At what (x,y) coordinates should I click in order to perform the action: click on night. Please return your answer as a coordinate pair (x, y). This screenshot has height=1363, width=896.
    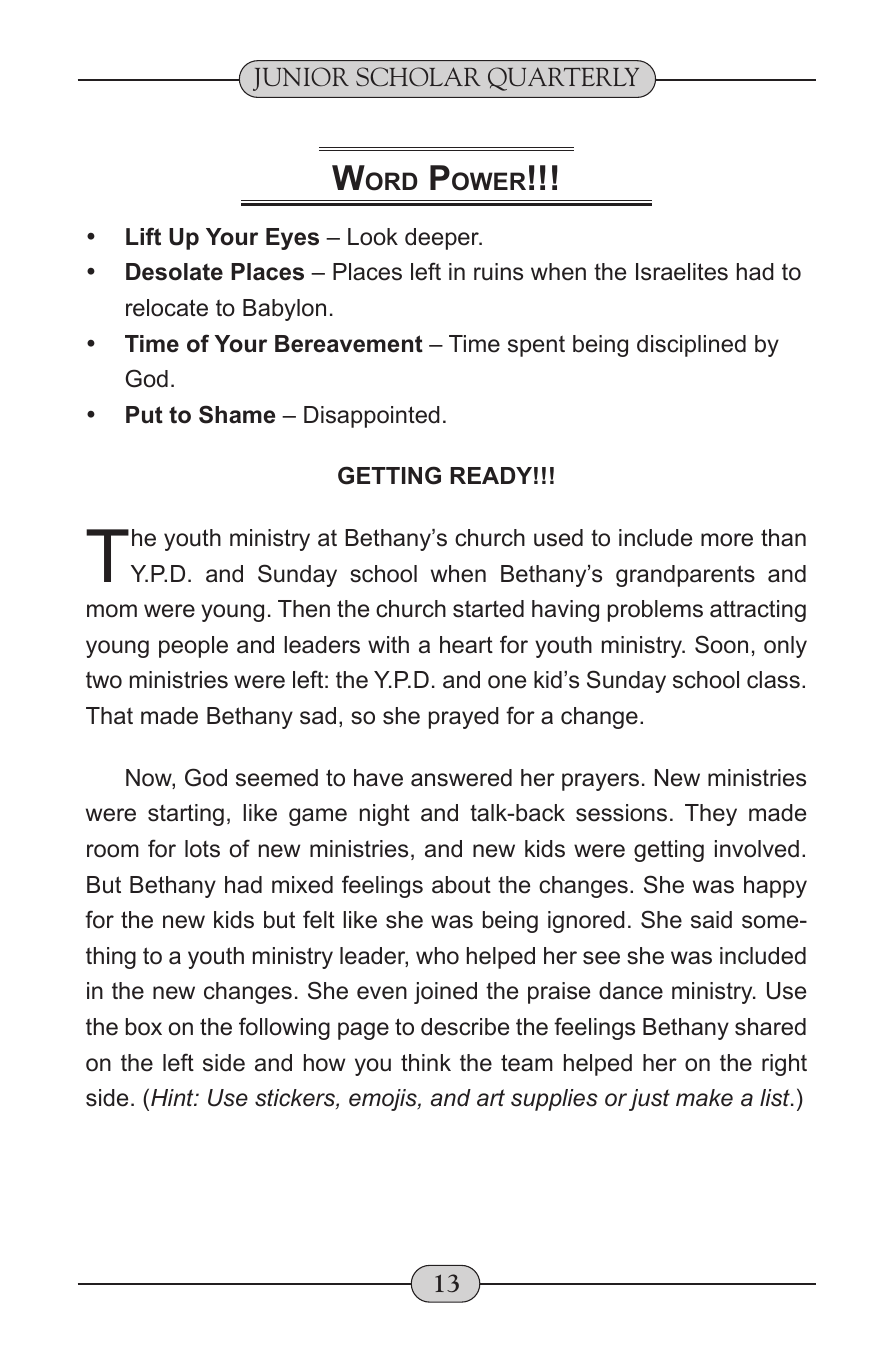
    Looking at the image, I should click on (385, 815).
